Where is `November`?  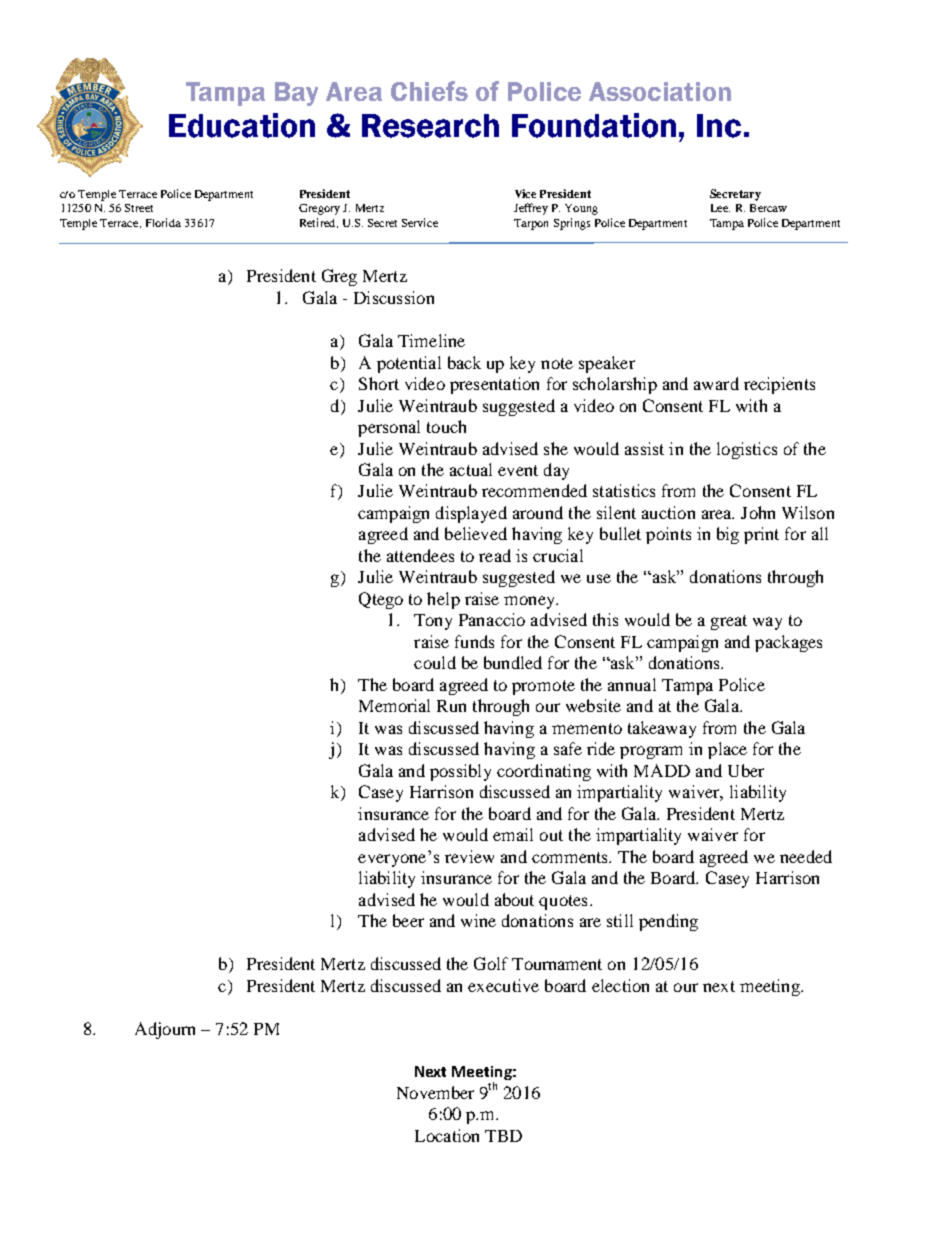
November is located at coordinates (435, 1092).
